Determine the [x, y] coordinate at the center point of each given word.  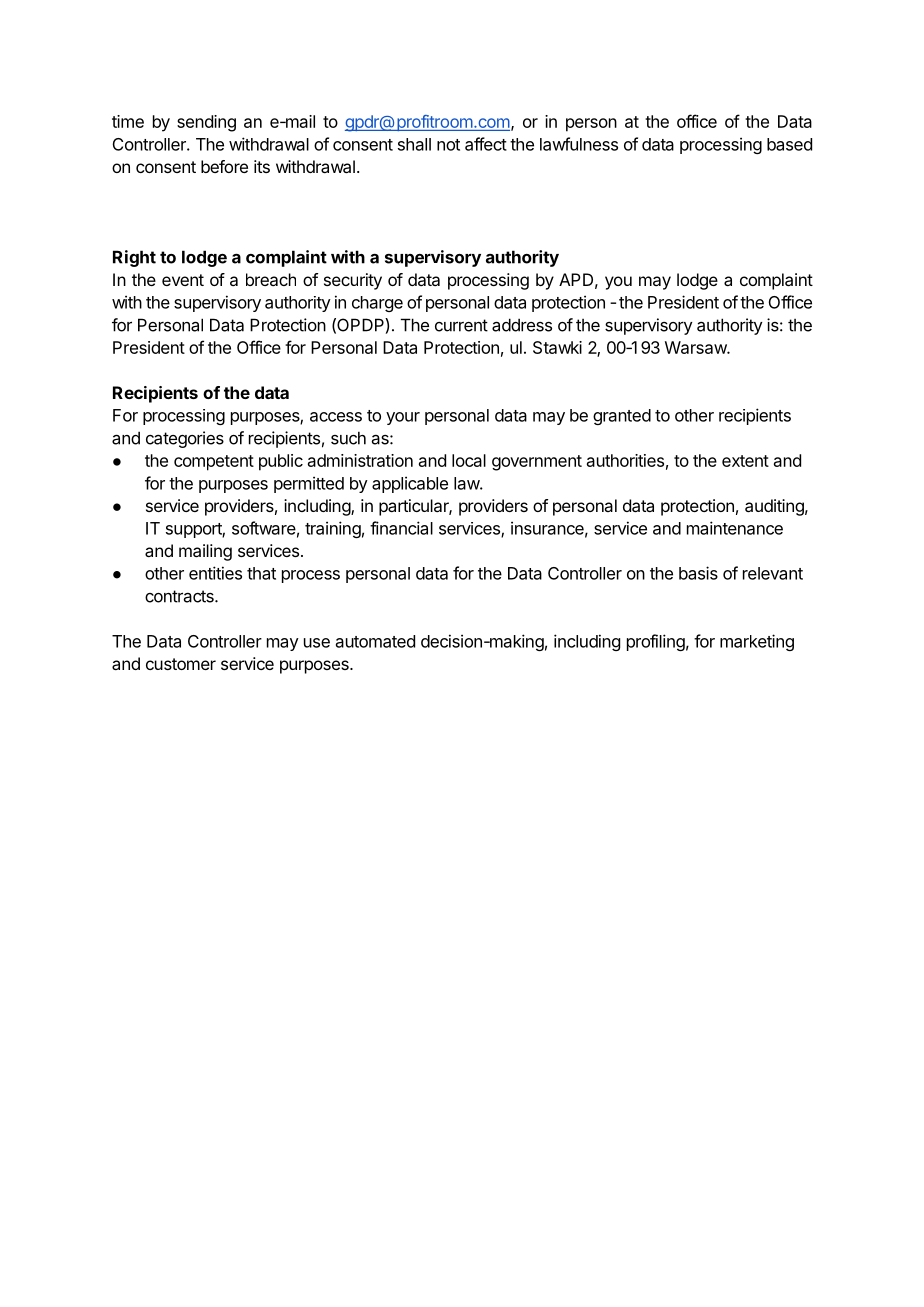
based [789, 144]
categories [185, 439]
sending [206, 123]
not [448, 145]
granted [622, 417]
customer [181, 664]
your [403, 418]
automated [375, 641]
